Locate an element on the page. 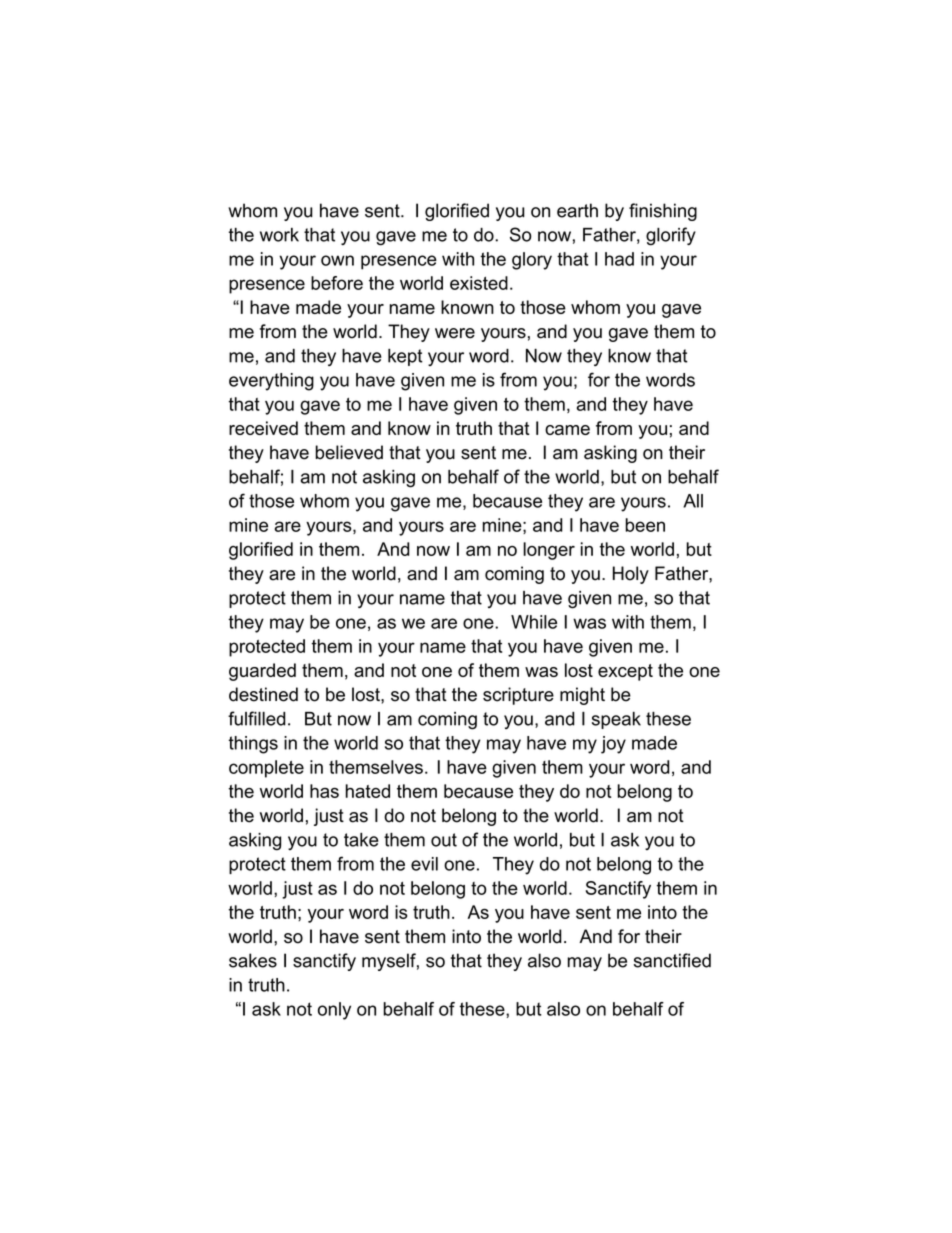 The width and height of the document is (952, 1233). existed is located at coordinates (479, 283).
